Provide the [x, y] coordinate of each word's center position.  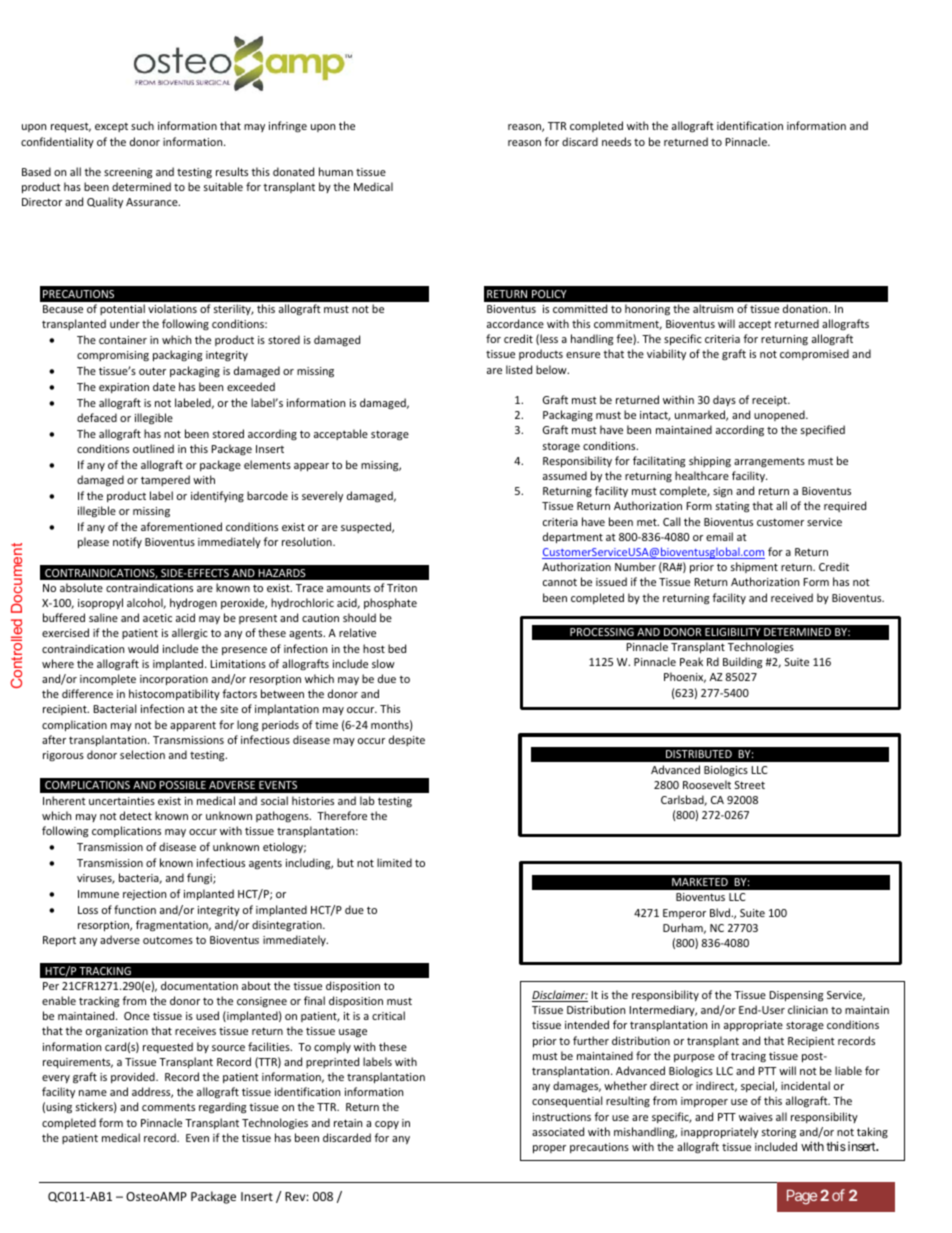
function [135, 909]
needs [616, 141]
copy [387, 1125]
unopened [780, 415]
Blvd [721, 912]
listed [519, 369]
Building [742, 663]
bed [397, 648]
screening [128, 173]
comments [168, 1107]
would [143, 648]
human [336, 171]
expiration [124, 388]
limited [394, 862]
